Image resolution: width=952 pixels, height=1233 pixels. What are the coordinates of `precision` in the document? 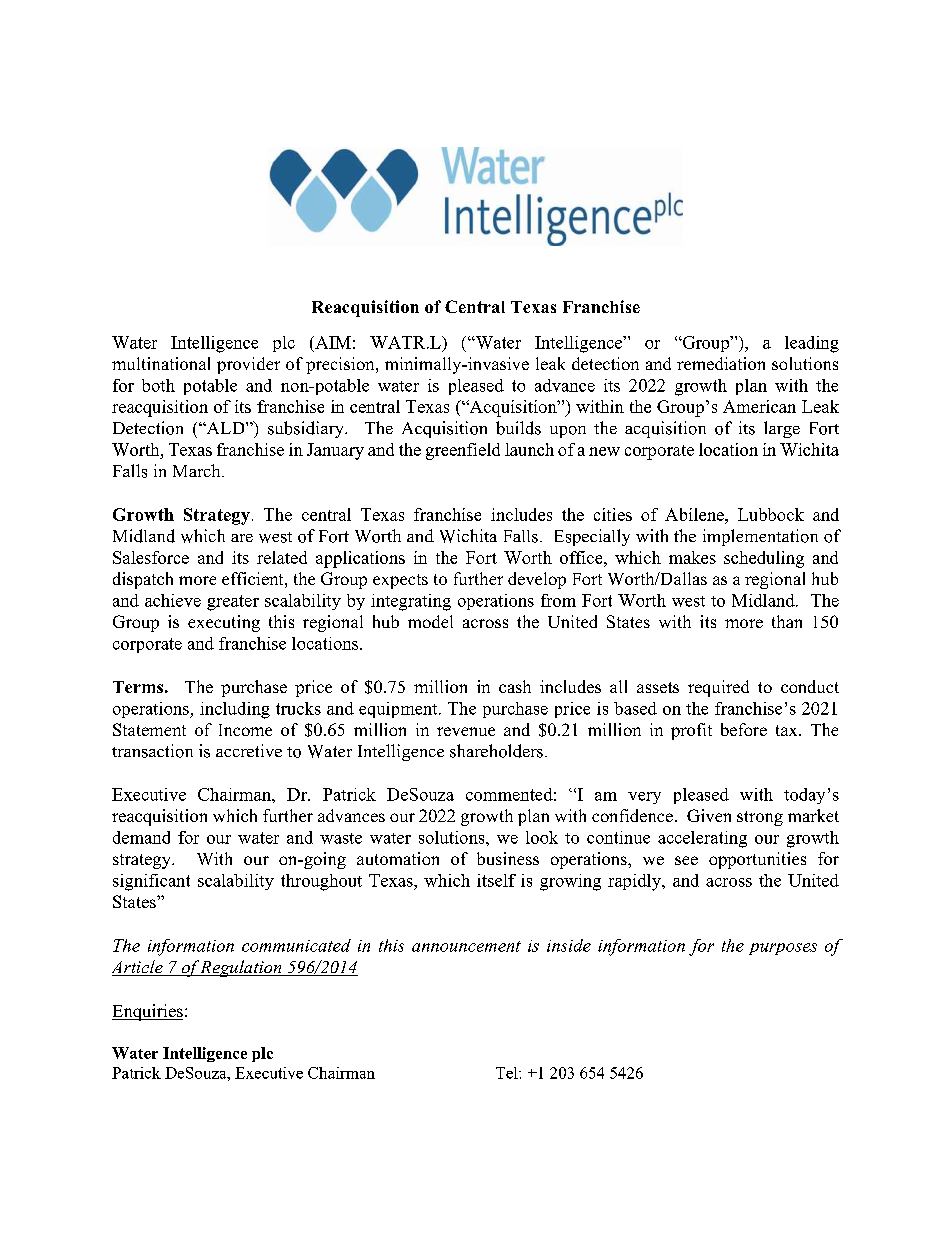 It's located at (341, 365).
